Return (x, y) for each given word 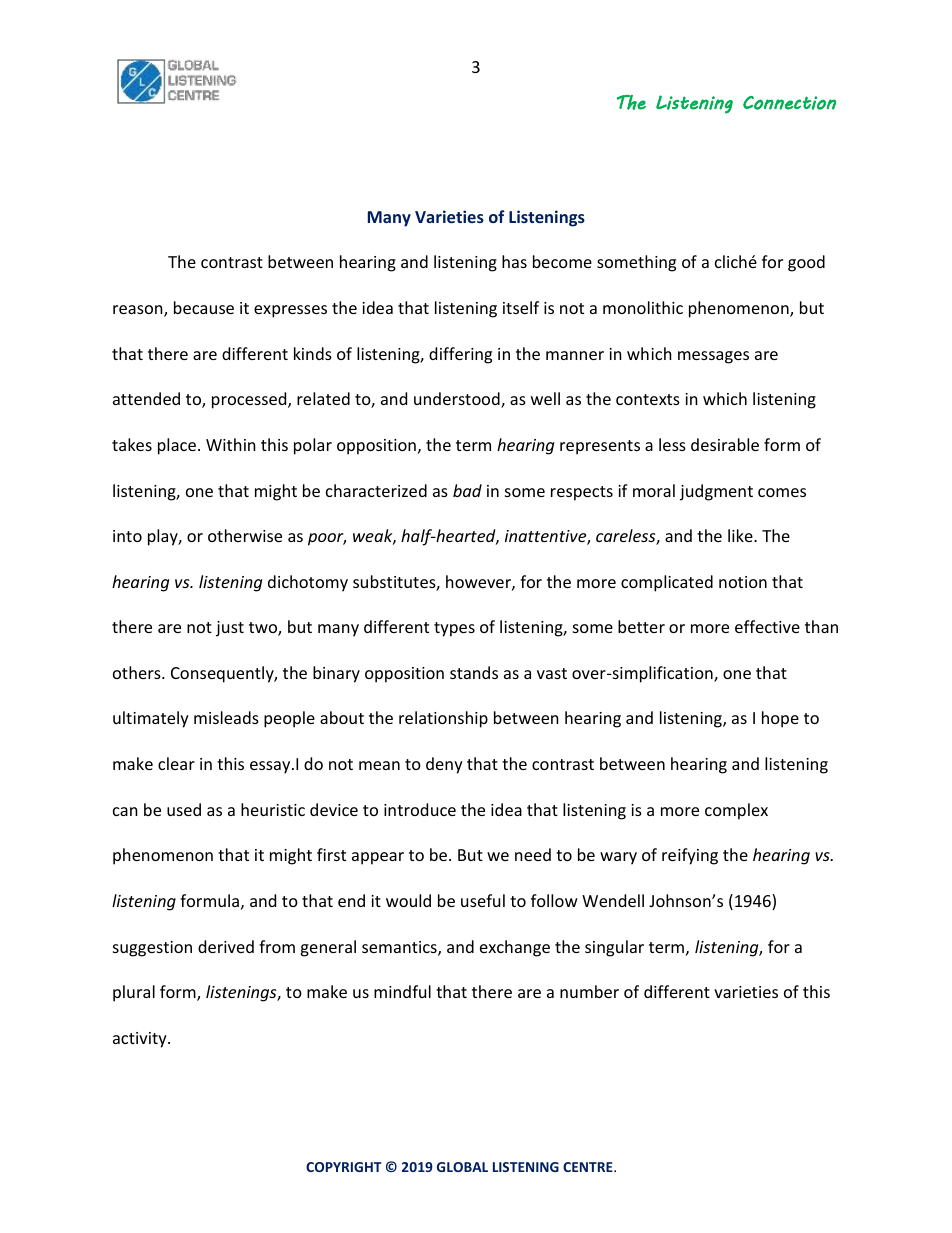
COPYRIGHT (344, 1167)
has (514, 261)
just (230, 629)
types (454, 629)
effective (767, 626)
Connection (789, 103)
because (204, 307)
